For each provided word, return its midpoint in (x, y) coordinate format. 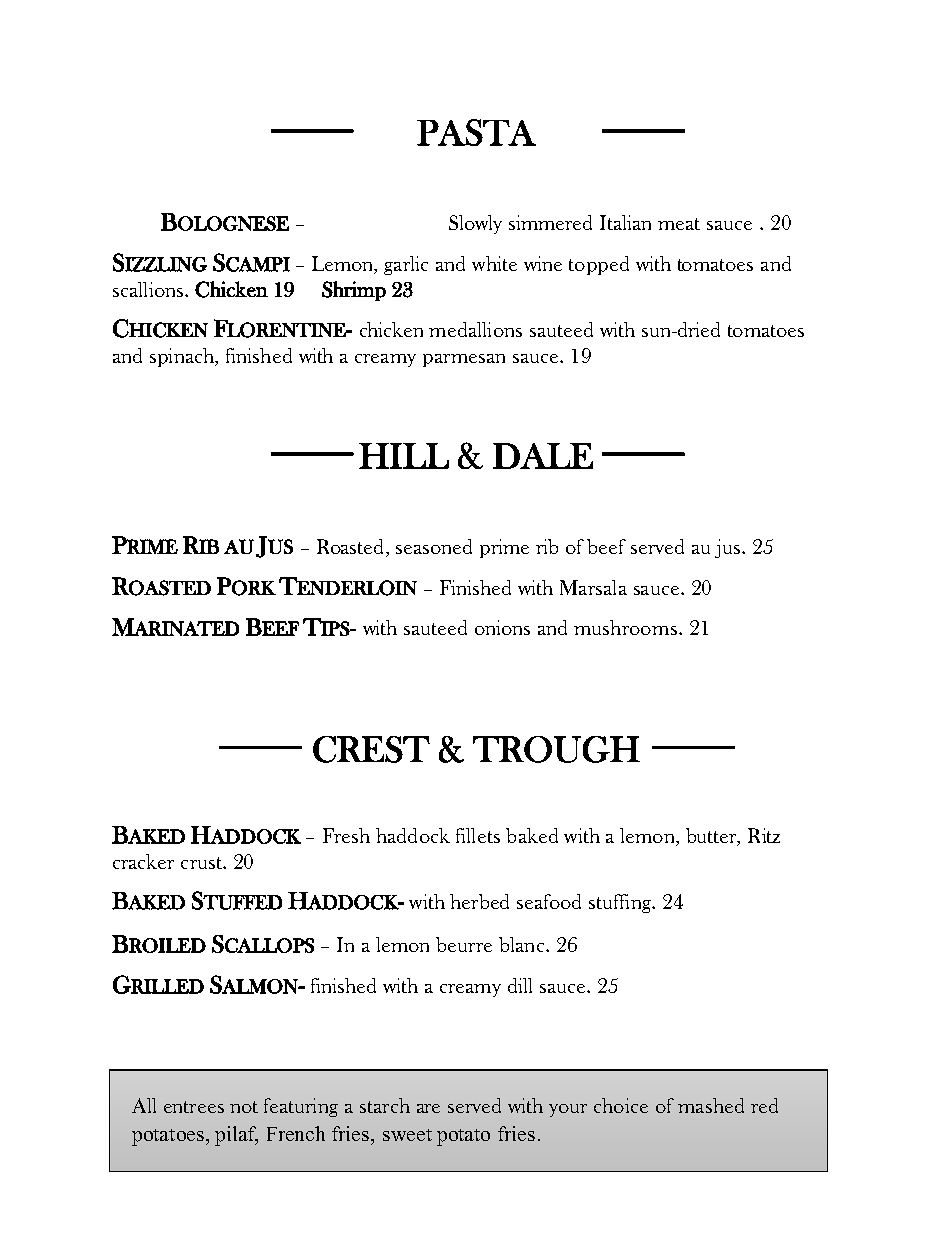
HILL (404, 456)
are (428, 1108)
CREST (371, 749)
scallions (148, 289)
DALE (543, 456)
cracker (143, 861)
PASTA (476, 132)
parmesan (464, 360)
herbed (479, 901)
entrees (194, 1107)
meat (679, 224)
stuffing (621, 903)
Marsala (593, 587)
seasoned (434, 546)
